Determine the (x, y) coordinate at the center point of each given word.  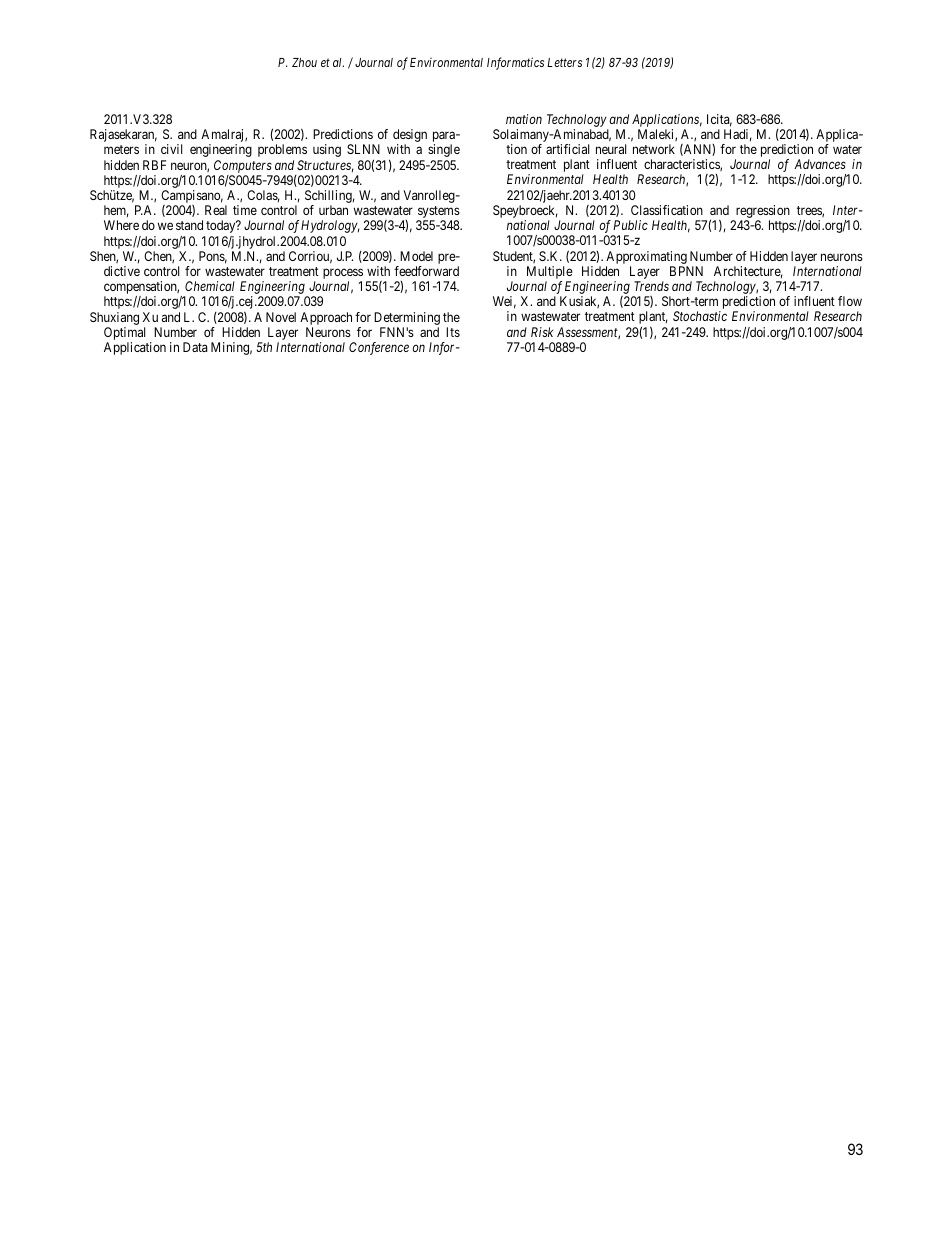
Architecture (748, 272)
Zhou (304, 62)
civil (171, 149)
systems (438, 213)
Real (216, 210)
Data (195, 347)
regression (761, 213)
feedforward (426, 271)
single (444, 150)
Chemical (210, 286)
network (654, 149)
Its (453, 332)
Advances (820, 164)
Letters (564, 62)
